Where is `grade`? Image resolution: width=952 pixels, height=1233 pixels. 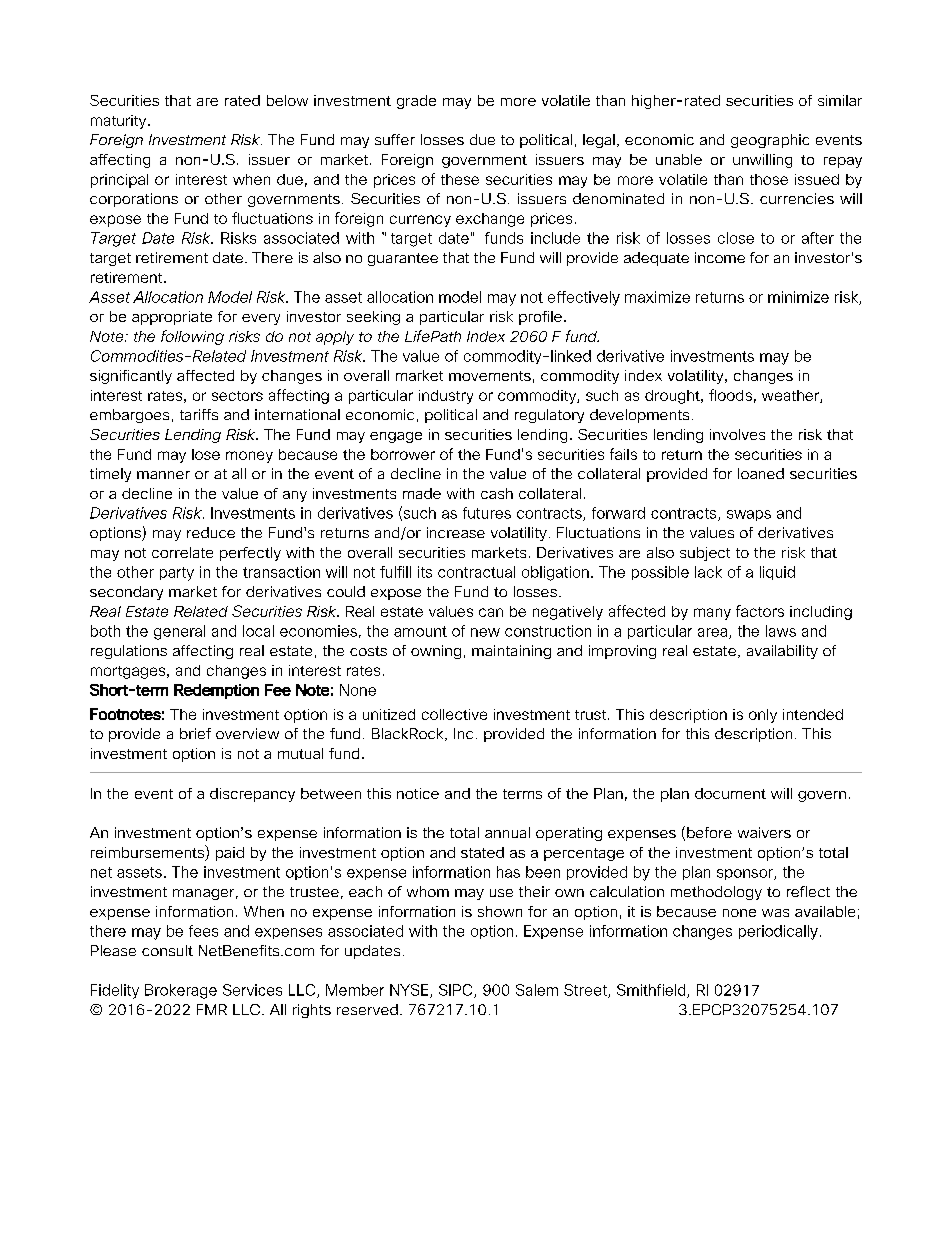
grade is located at coordinates (416, 102).
